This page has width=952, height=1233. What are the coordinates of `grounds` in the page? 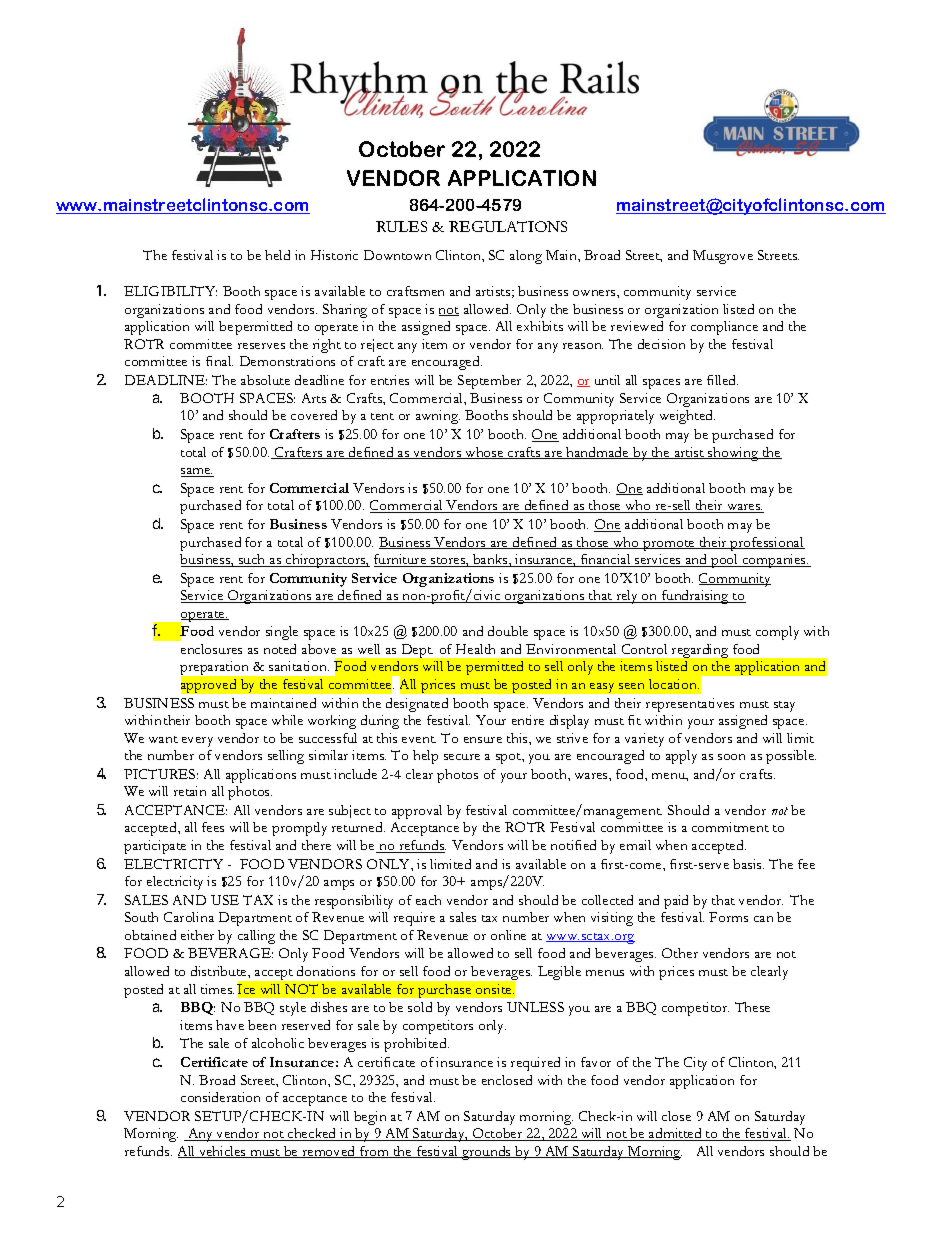 It's located at (486, 1153).
